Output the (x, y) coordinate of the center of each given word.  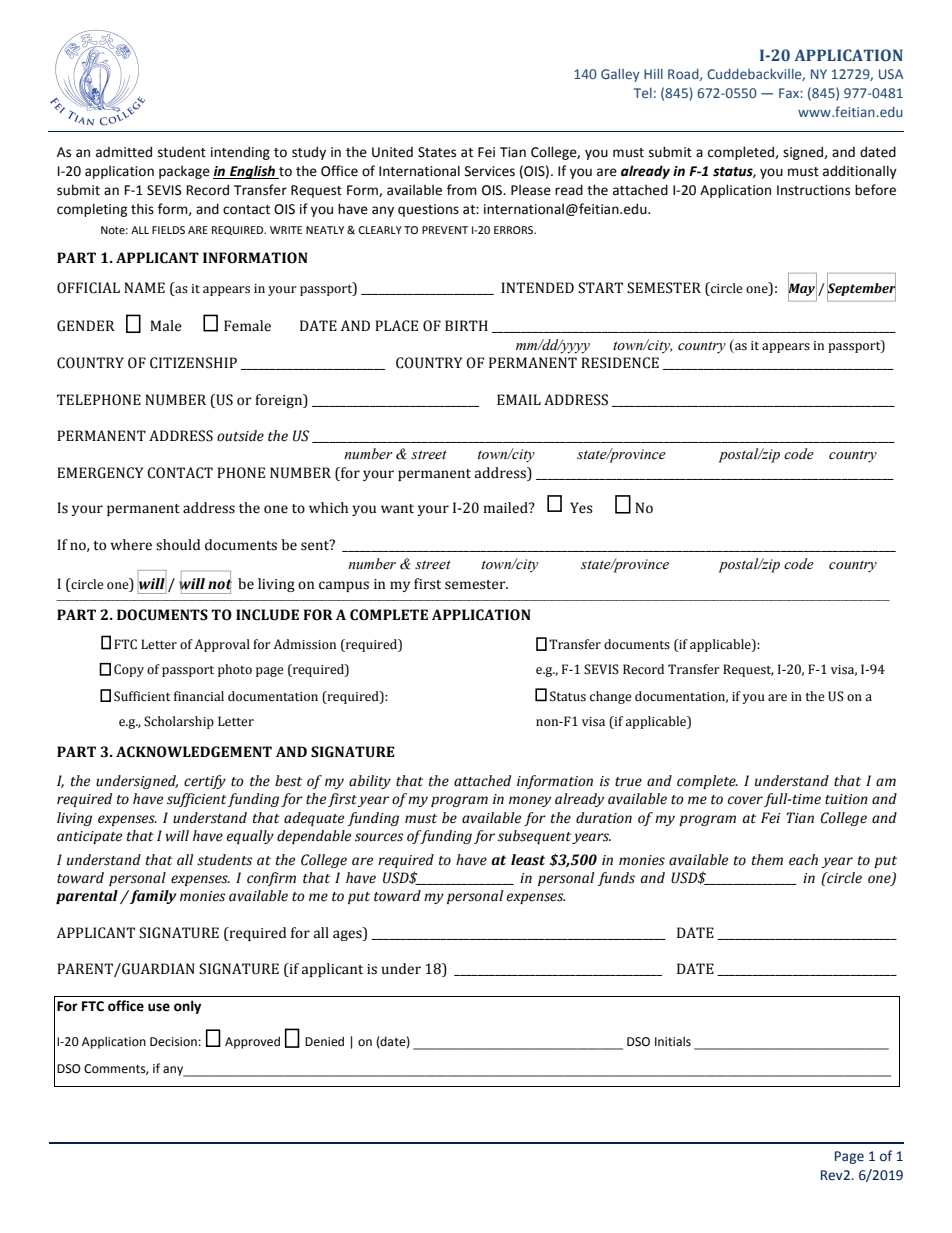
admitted (124, 152)
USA (891, 74)
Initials (673, 1041)
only (187, 1007)
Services (490, 171)
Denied (324, 1041)
